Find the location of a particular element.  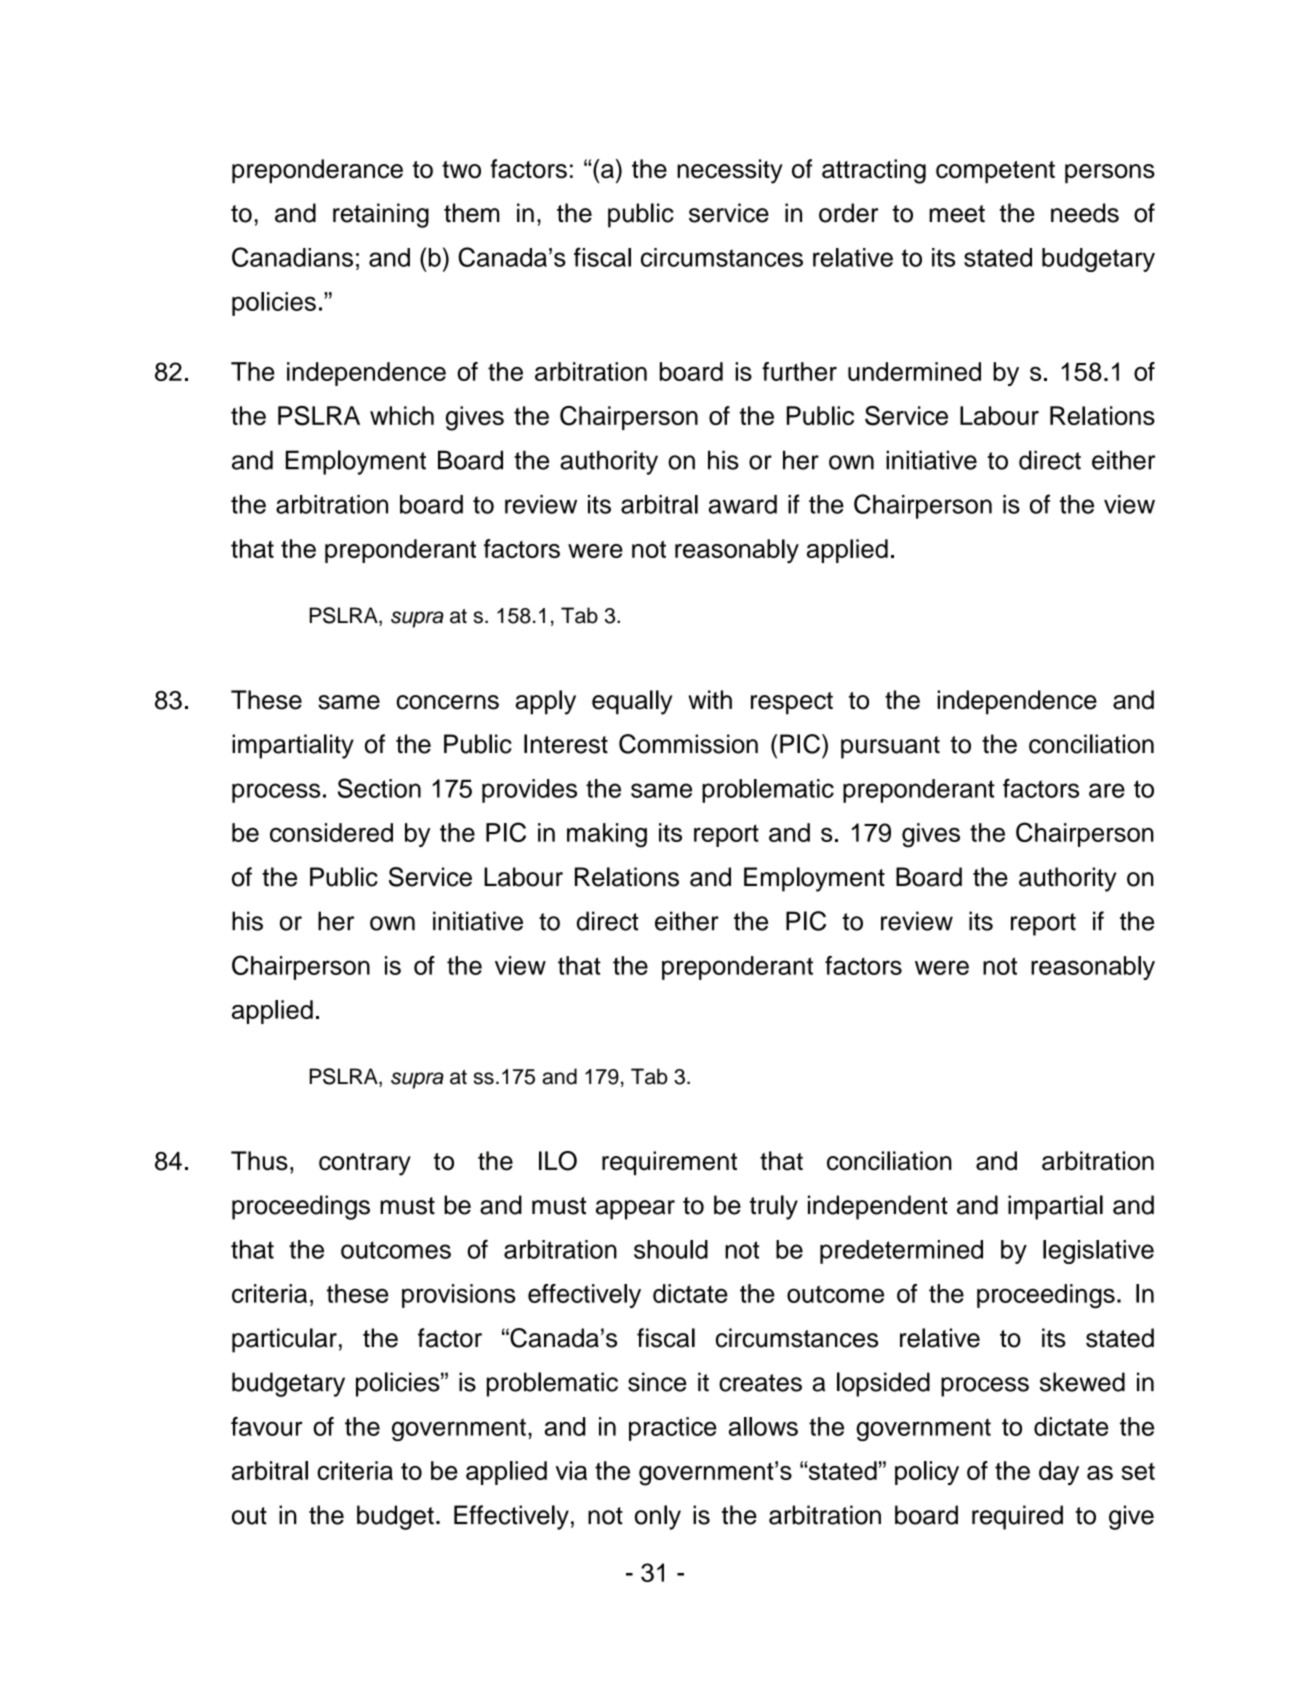

needs is located at coordinates (1085, 213).
